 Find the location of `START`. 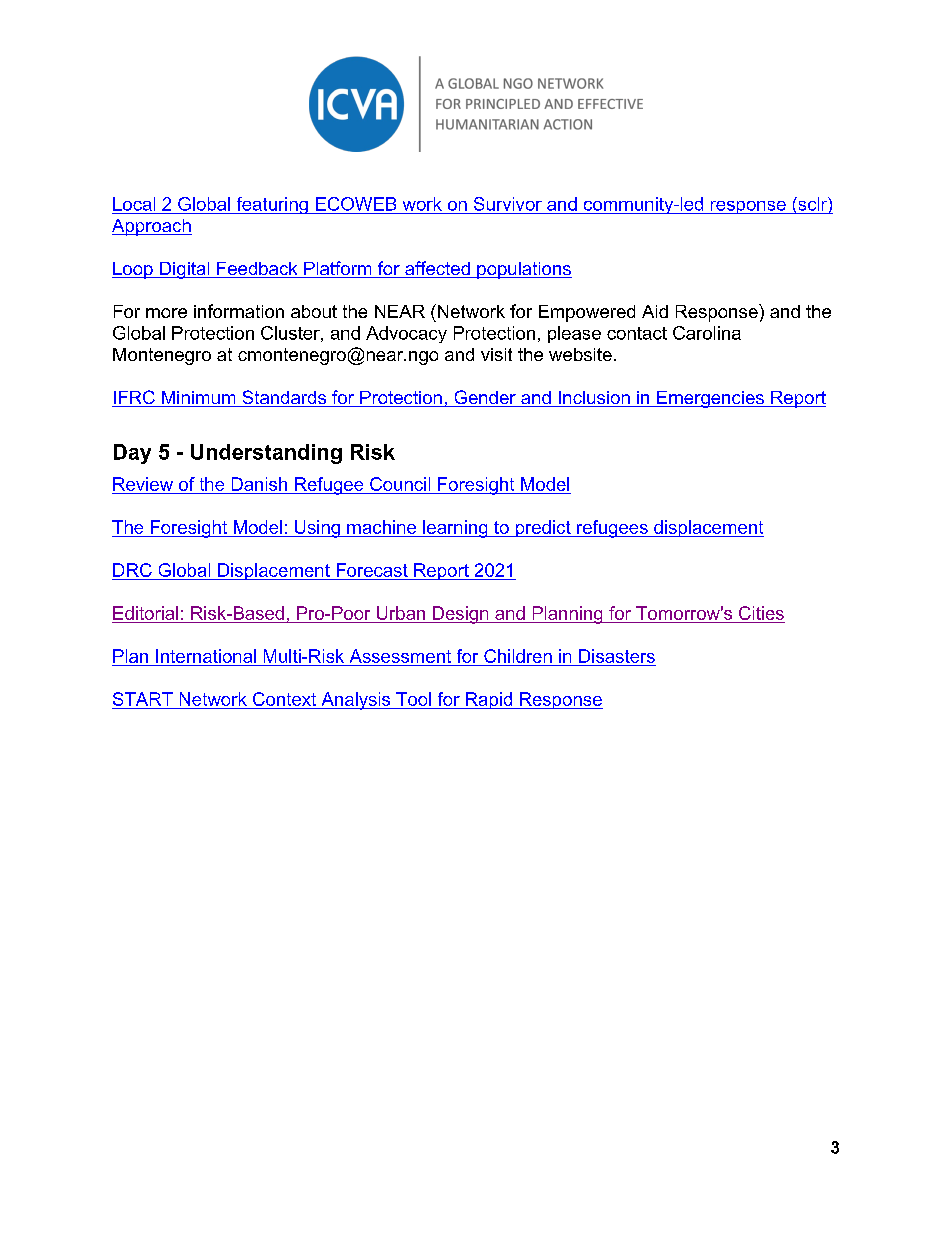

START is located at coordinates (143, 699).
